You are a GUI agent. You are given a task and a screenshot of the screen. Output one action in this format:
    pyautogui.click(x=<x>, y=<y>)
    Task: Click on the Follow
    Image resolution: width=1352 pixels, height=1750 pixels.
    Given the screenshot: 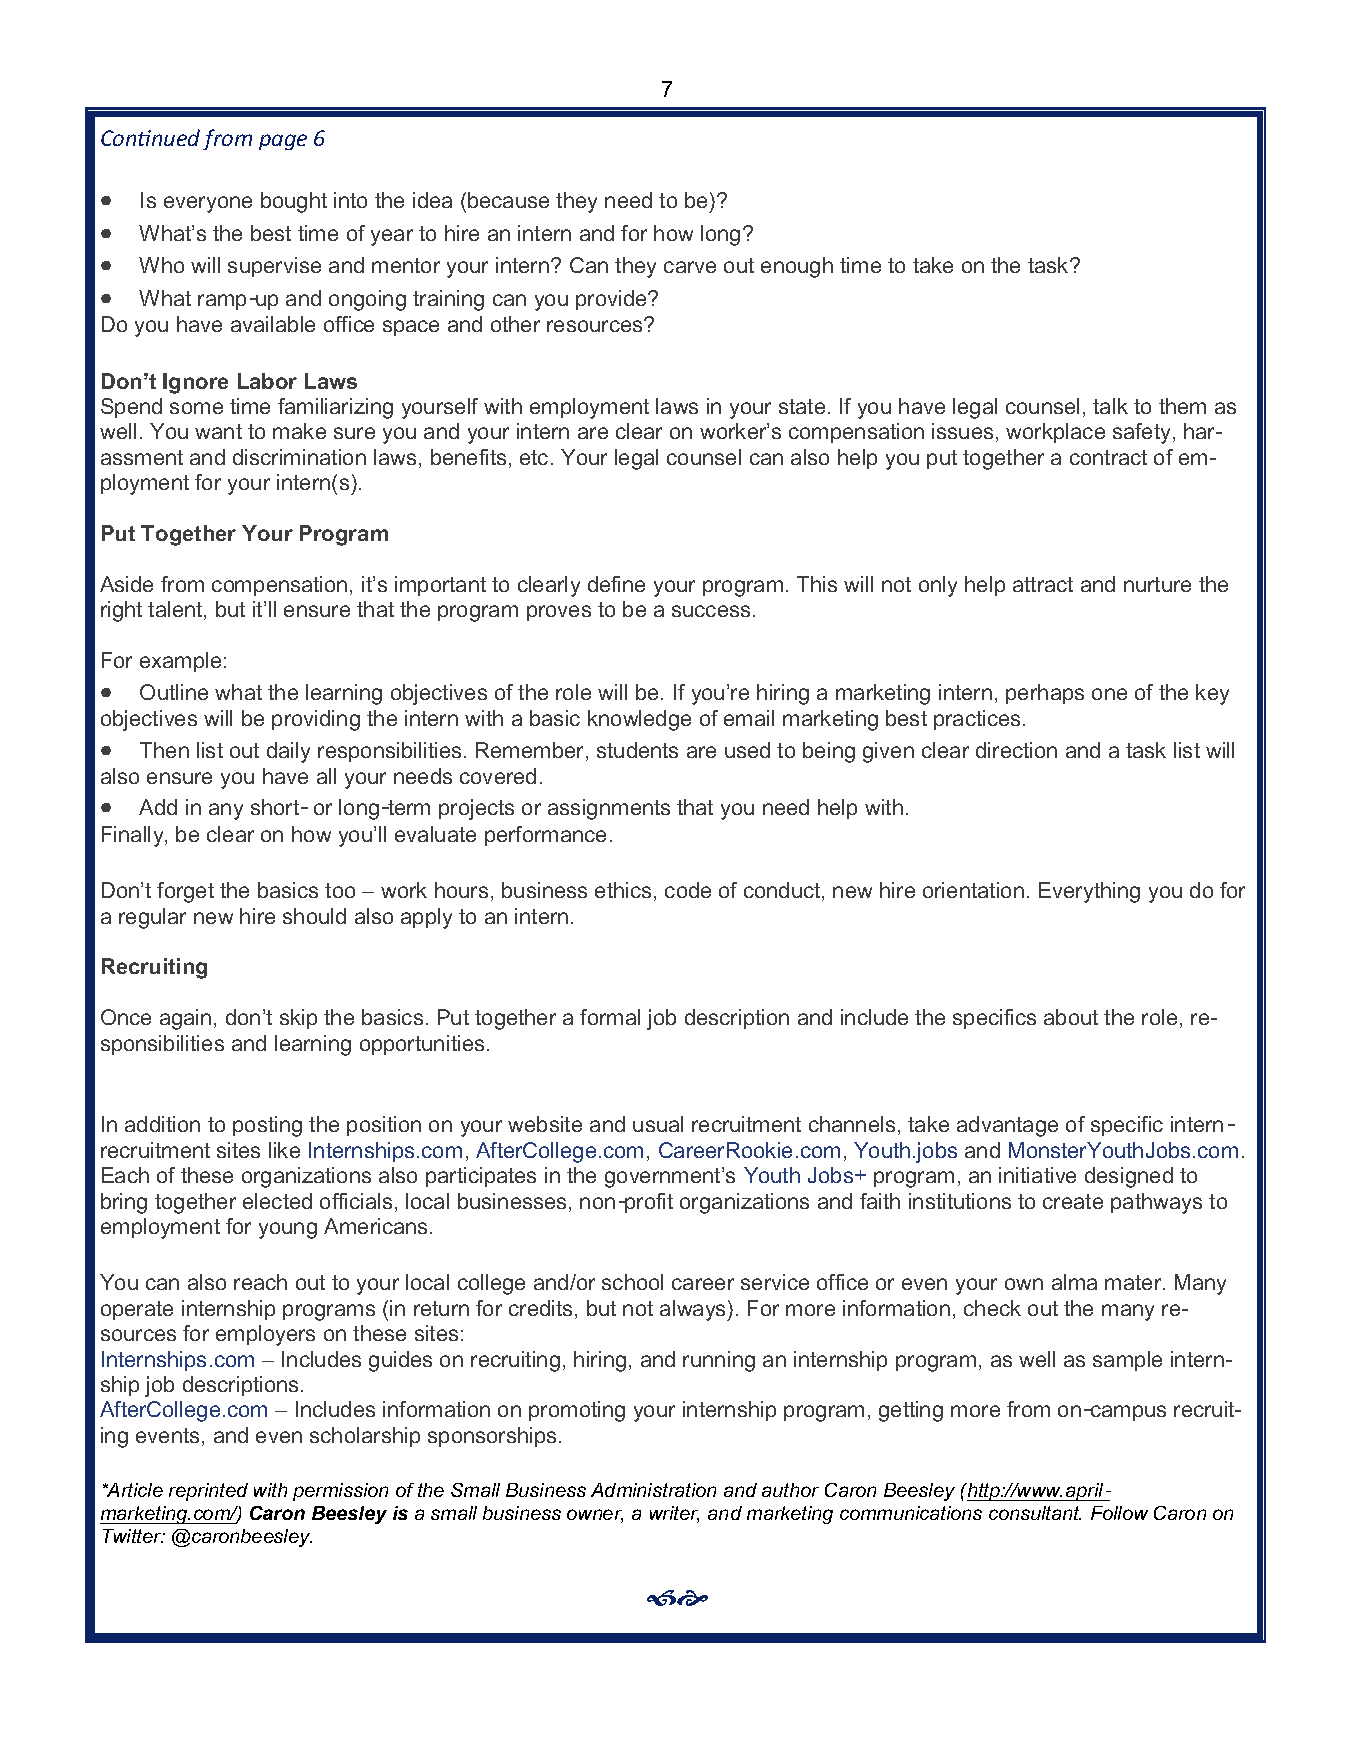 What is the action you would take?
    pyautogui.click(x=1119, y=1513)
